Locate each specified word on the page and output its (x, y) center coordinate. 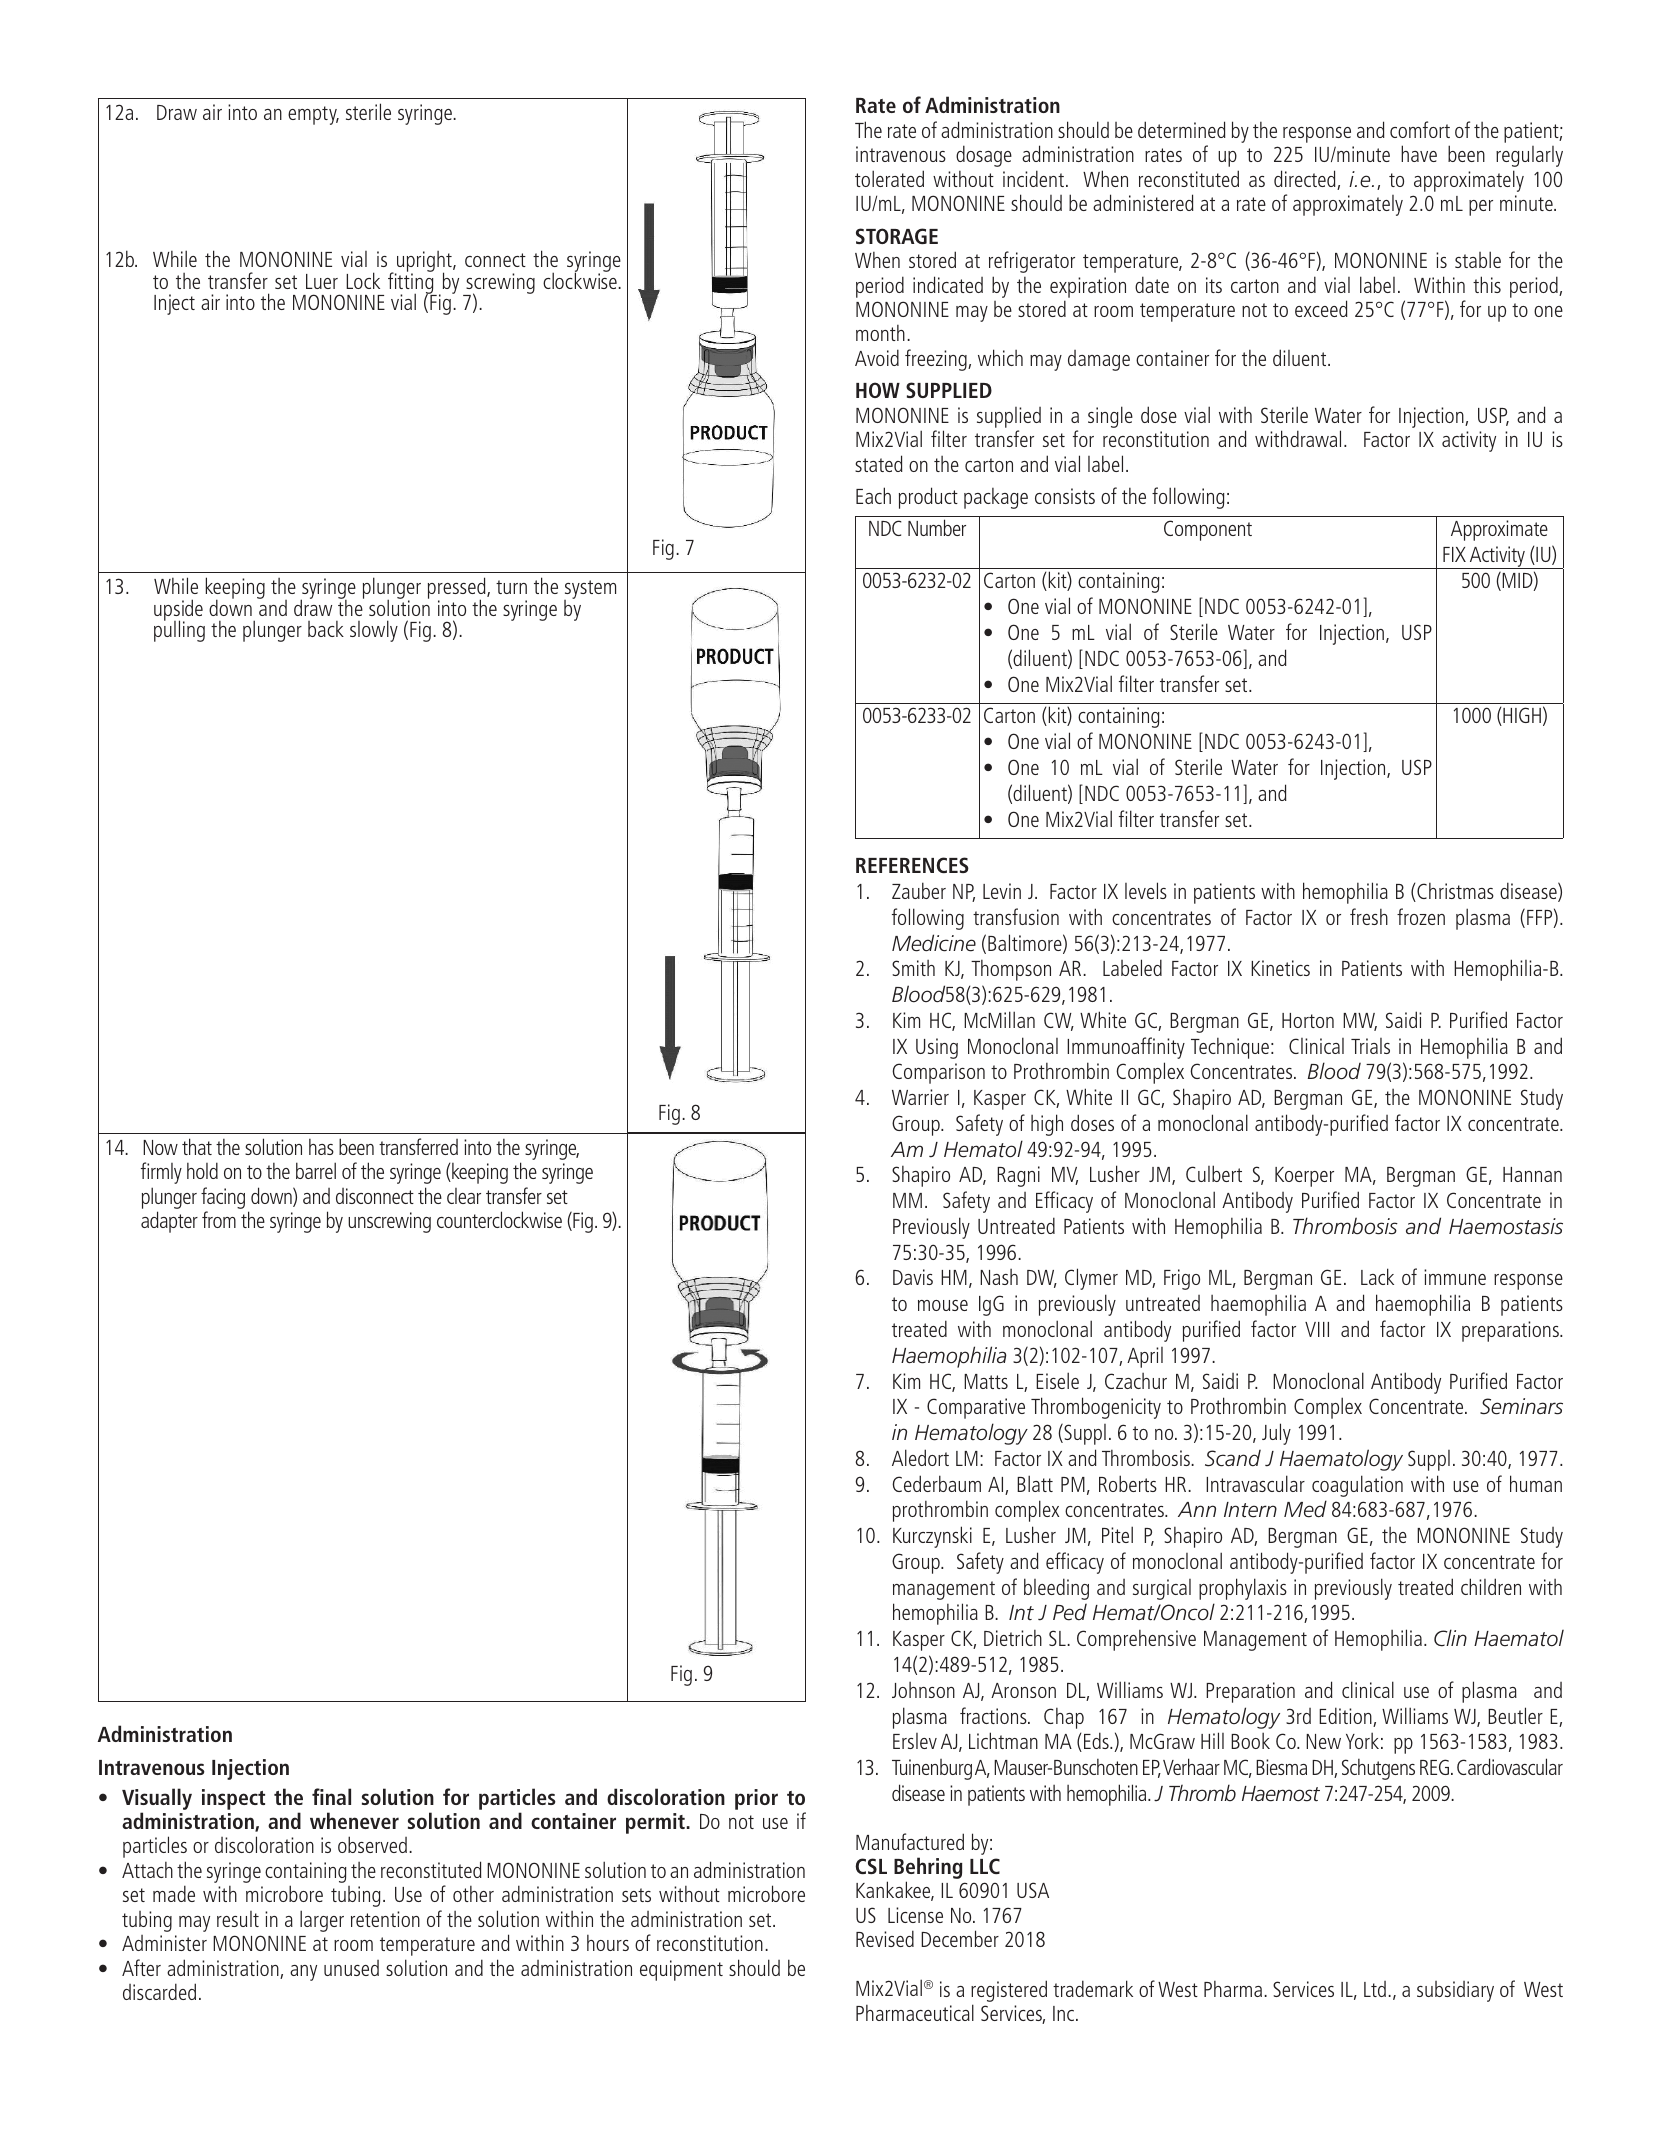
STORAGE (897, 236)
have (1419, 153)
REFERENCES (912, 865)
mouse (943, 1305)
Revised (885, 1938)
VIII (1317, 1329)
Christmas (1454, 892)
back (326, 629)
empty (313, 115)
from (219, 1219)
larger (322, 1921)
